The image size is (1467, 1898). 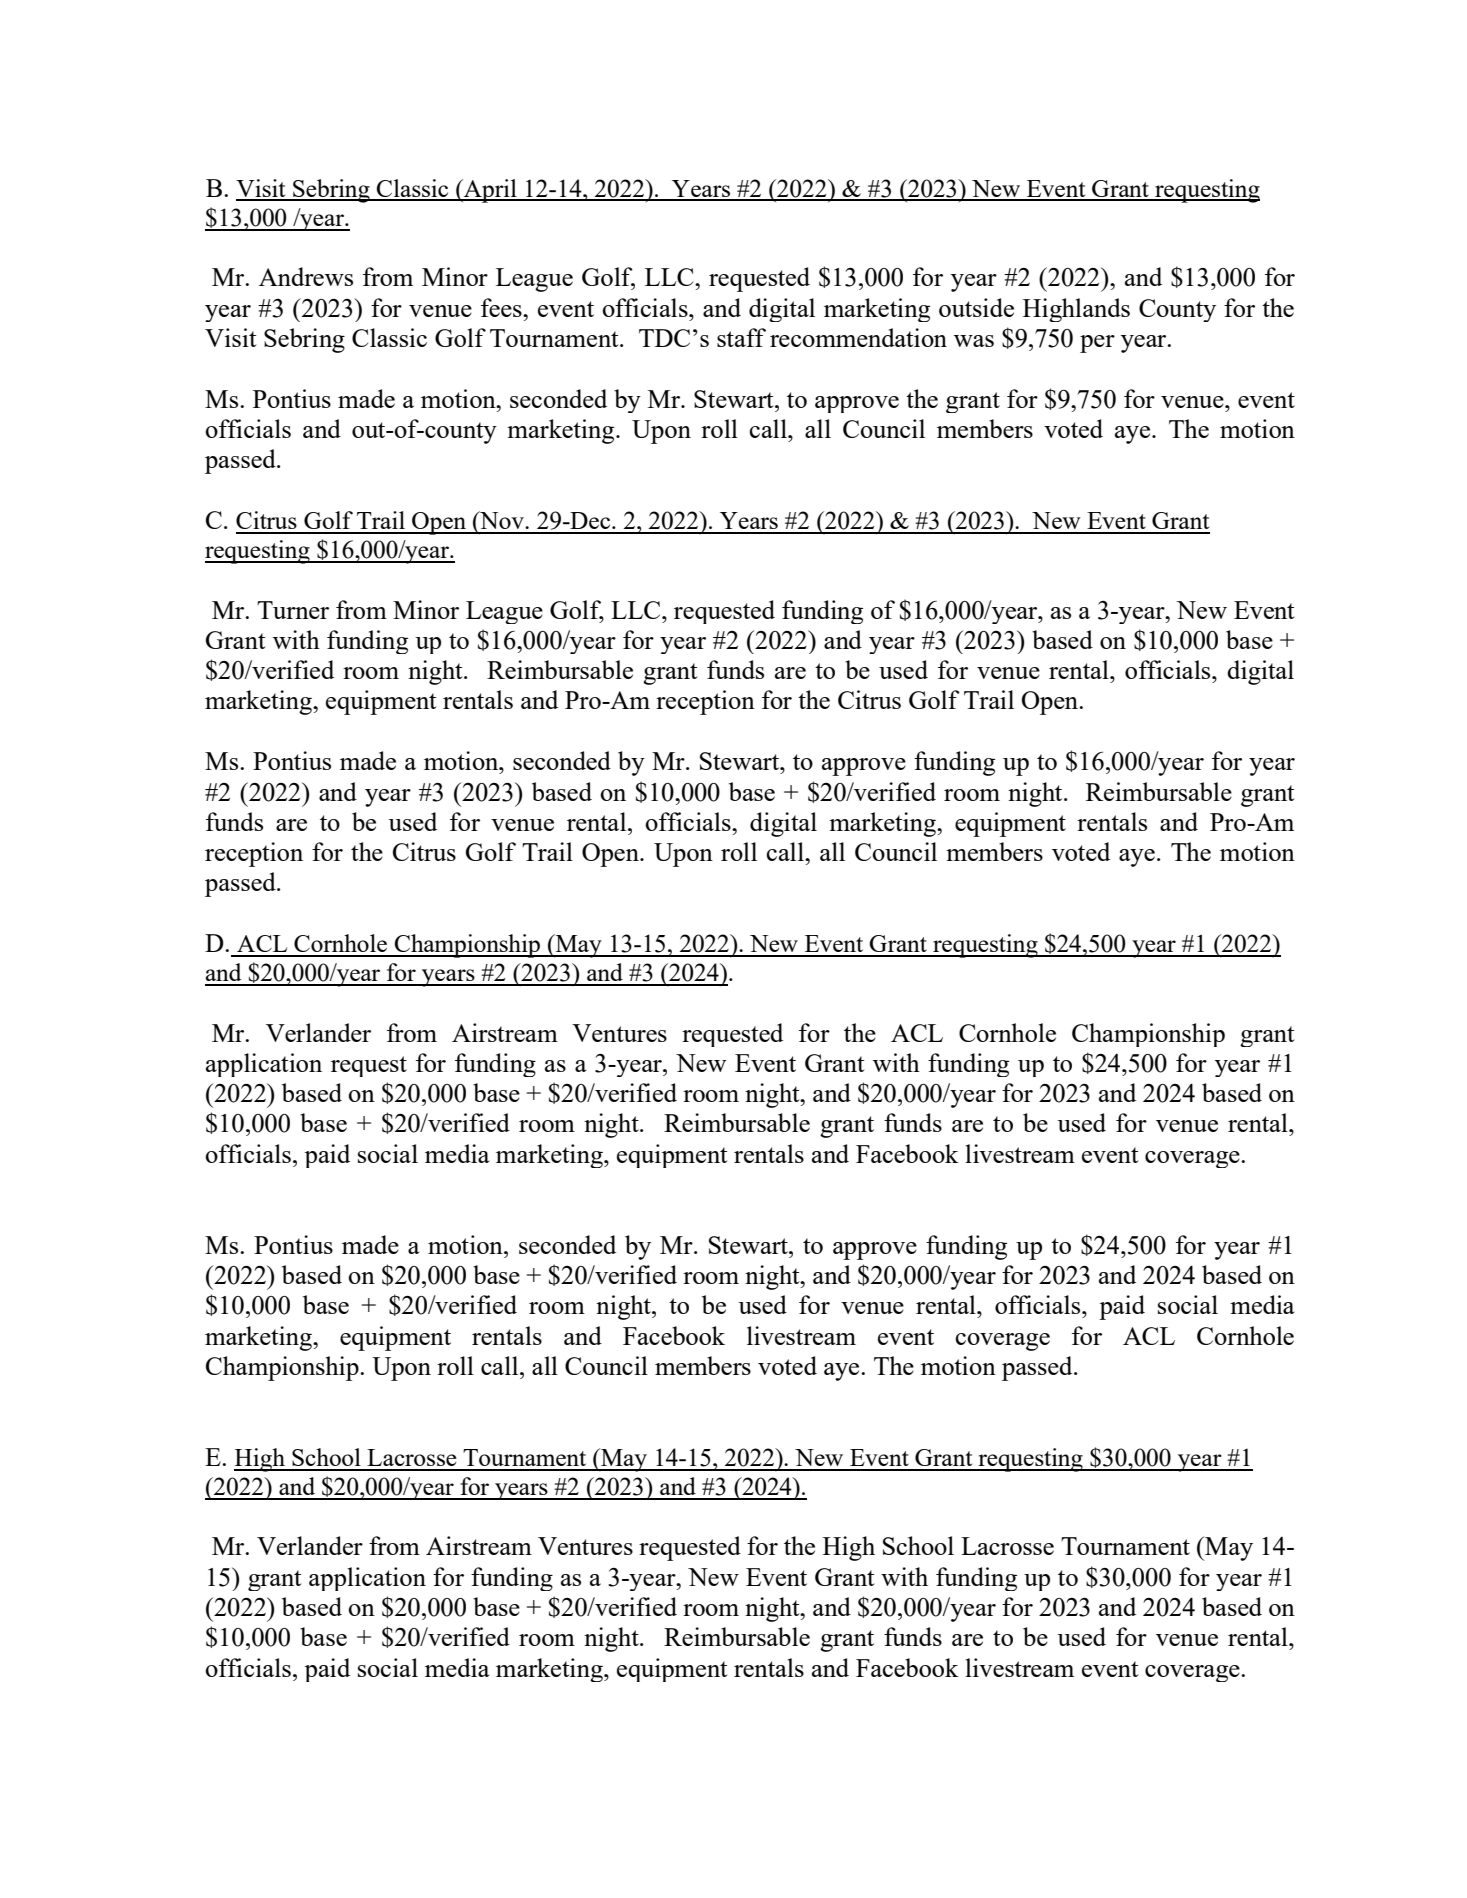 What do you see at coordinates (974, 341) in the page?
I see `was` at bounding box center [974, 341].
